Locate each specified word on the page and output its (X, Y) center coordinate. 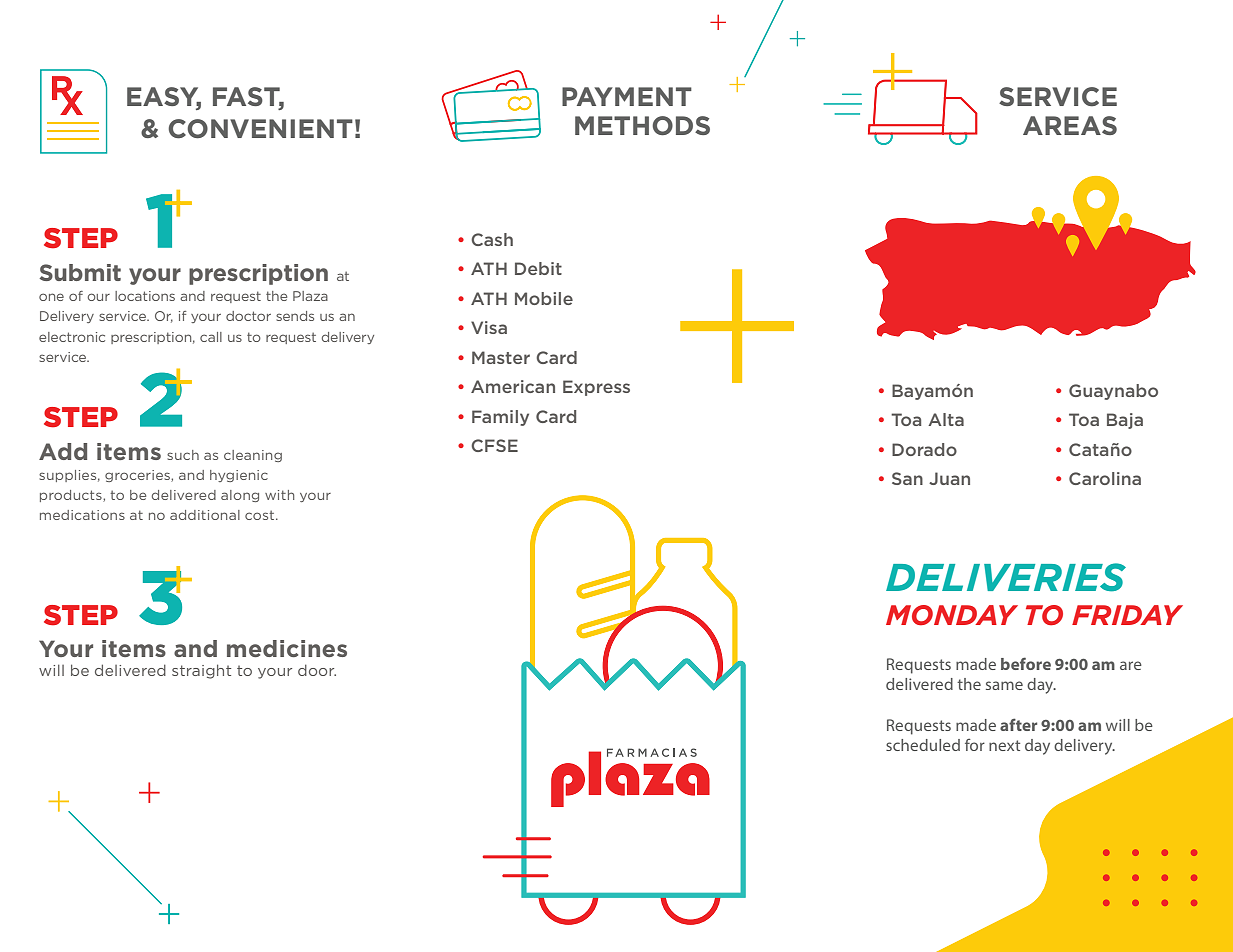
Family (500, 418)
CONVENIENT (260, 129)
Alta (946, 419)
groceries (138, 476)
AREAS (1070, 125)
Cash (492, 239)
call (211, 337)
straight (201, 671)
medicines (287, 648)
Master (501, 357)
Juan (949, 478)
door (317, 670)
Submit (80, 272)
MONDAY (952, 615)
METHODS (642, 126)
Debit (538, 268)
